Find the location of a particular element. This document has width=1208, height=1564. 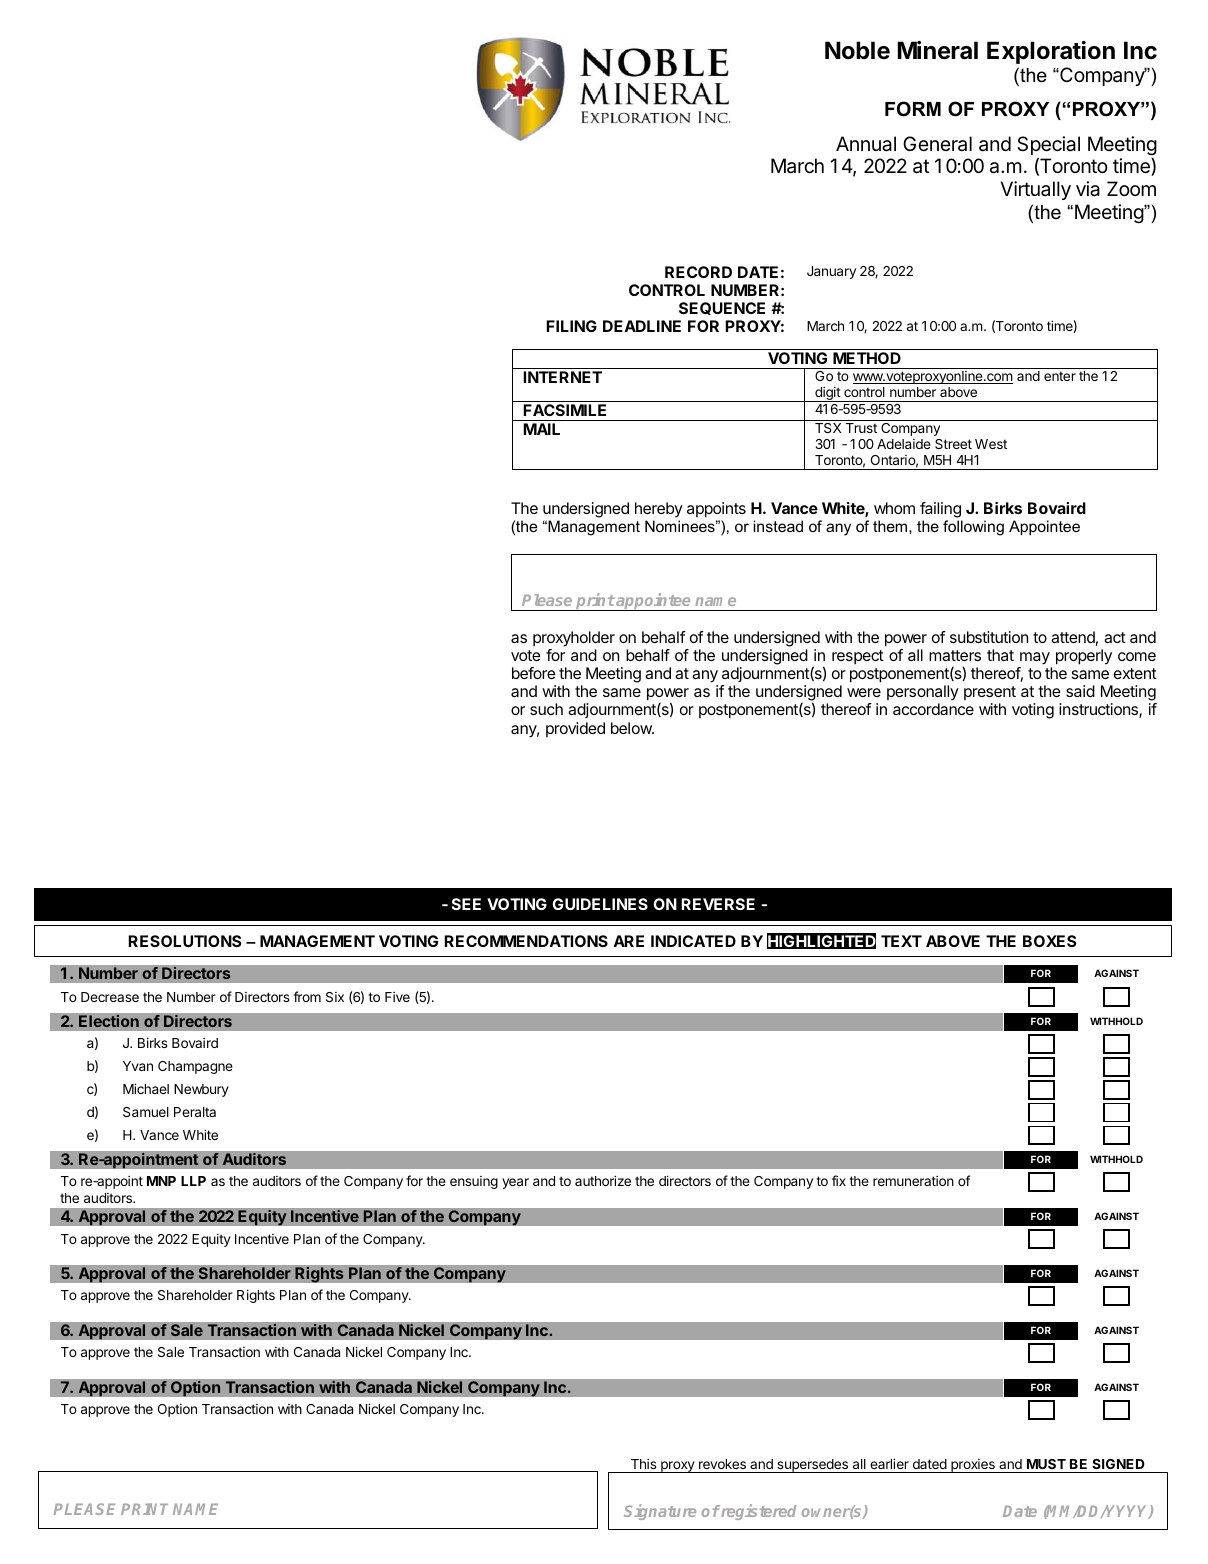

LLP is located at coordinates (193, 1181).
